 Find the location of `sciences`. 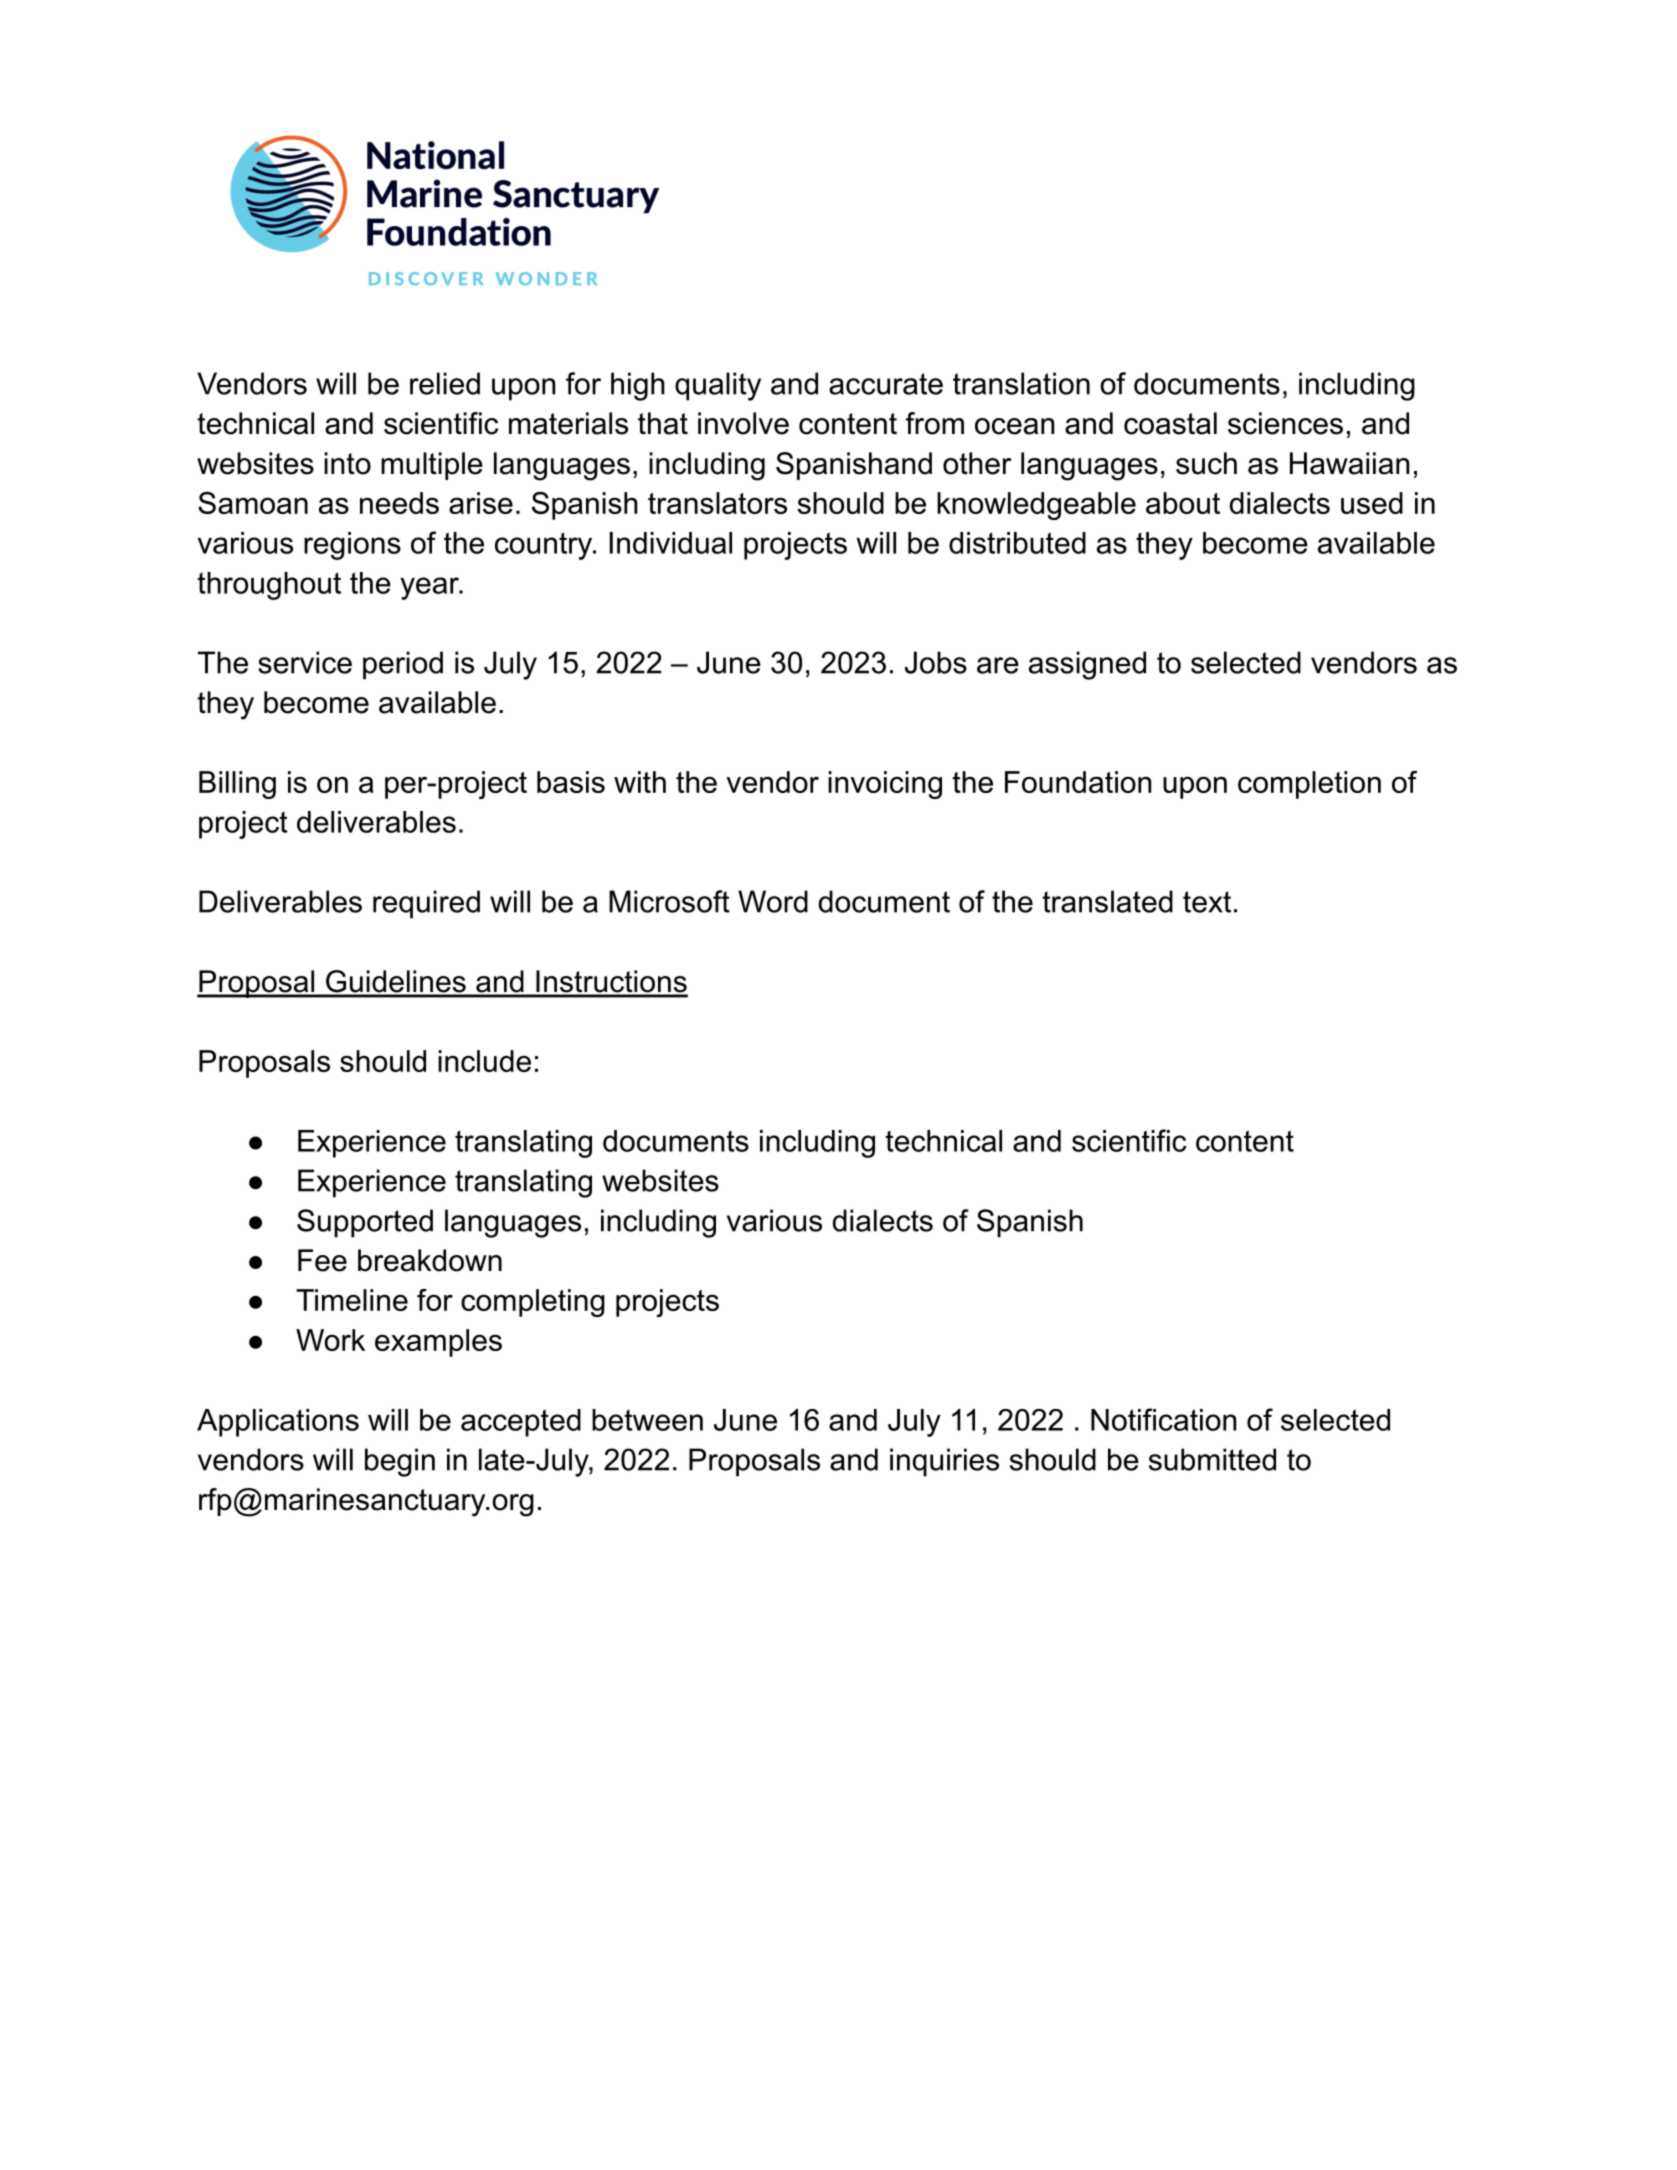

sciences is located at coordinates (1285, 423).
